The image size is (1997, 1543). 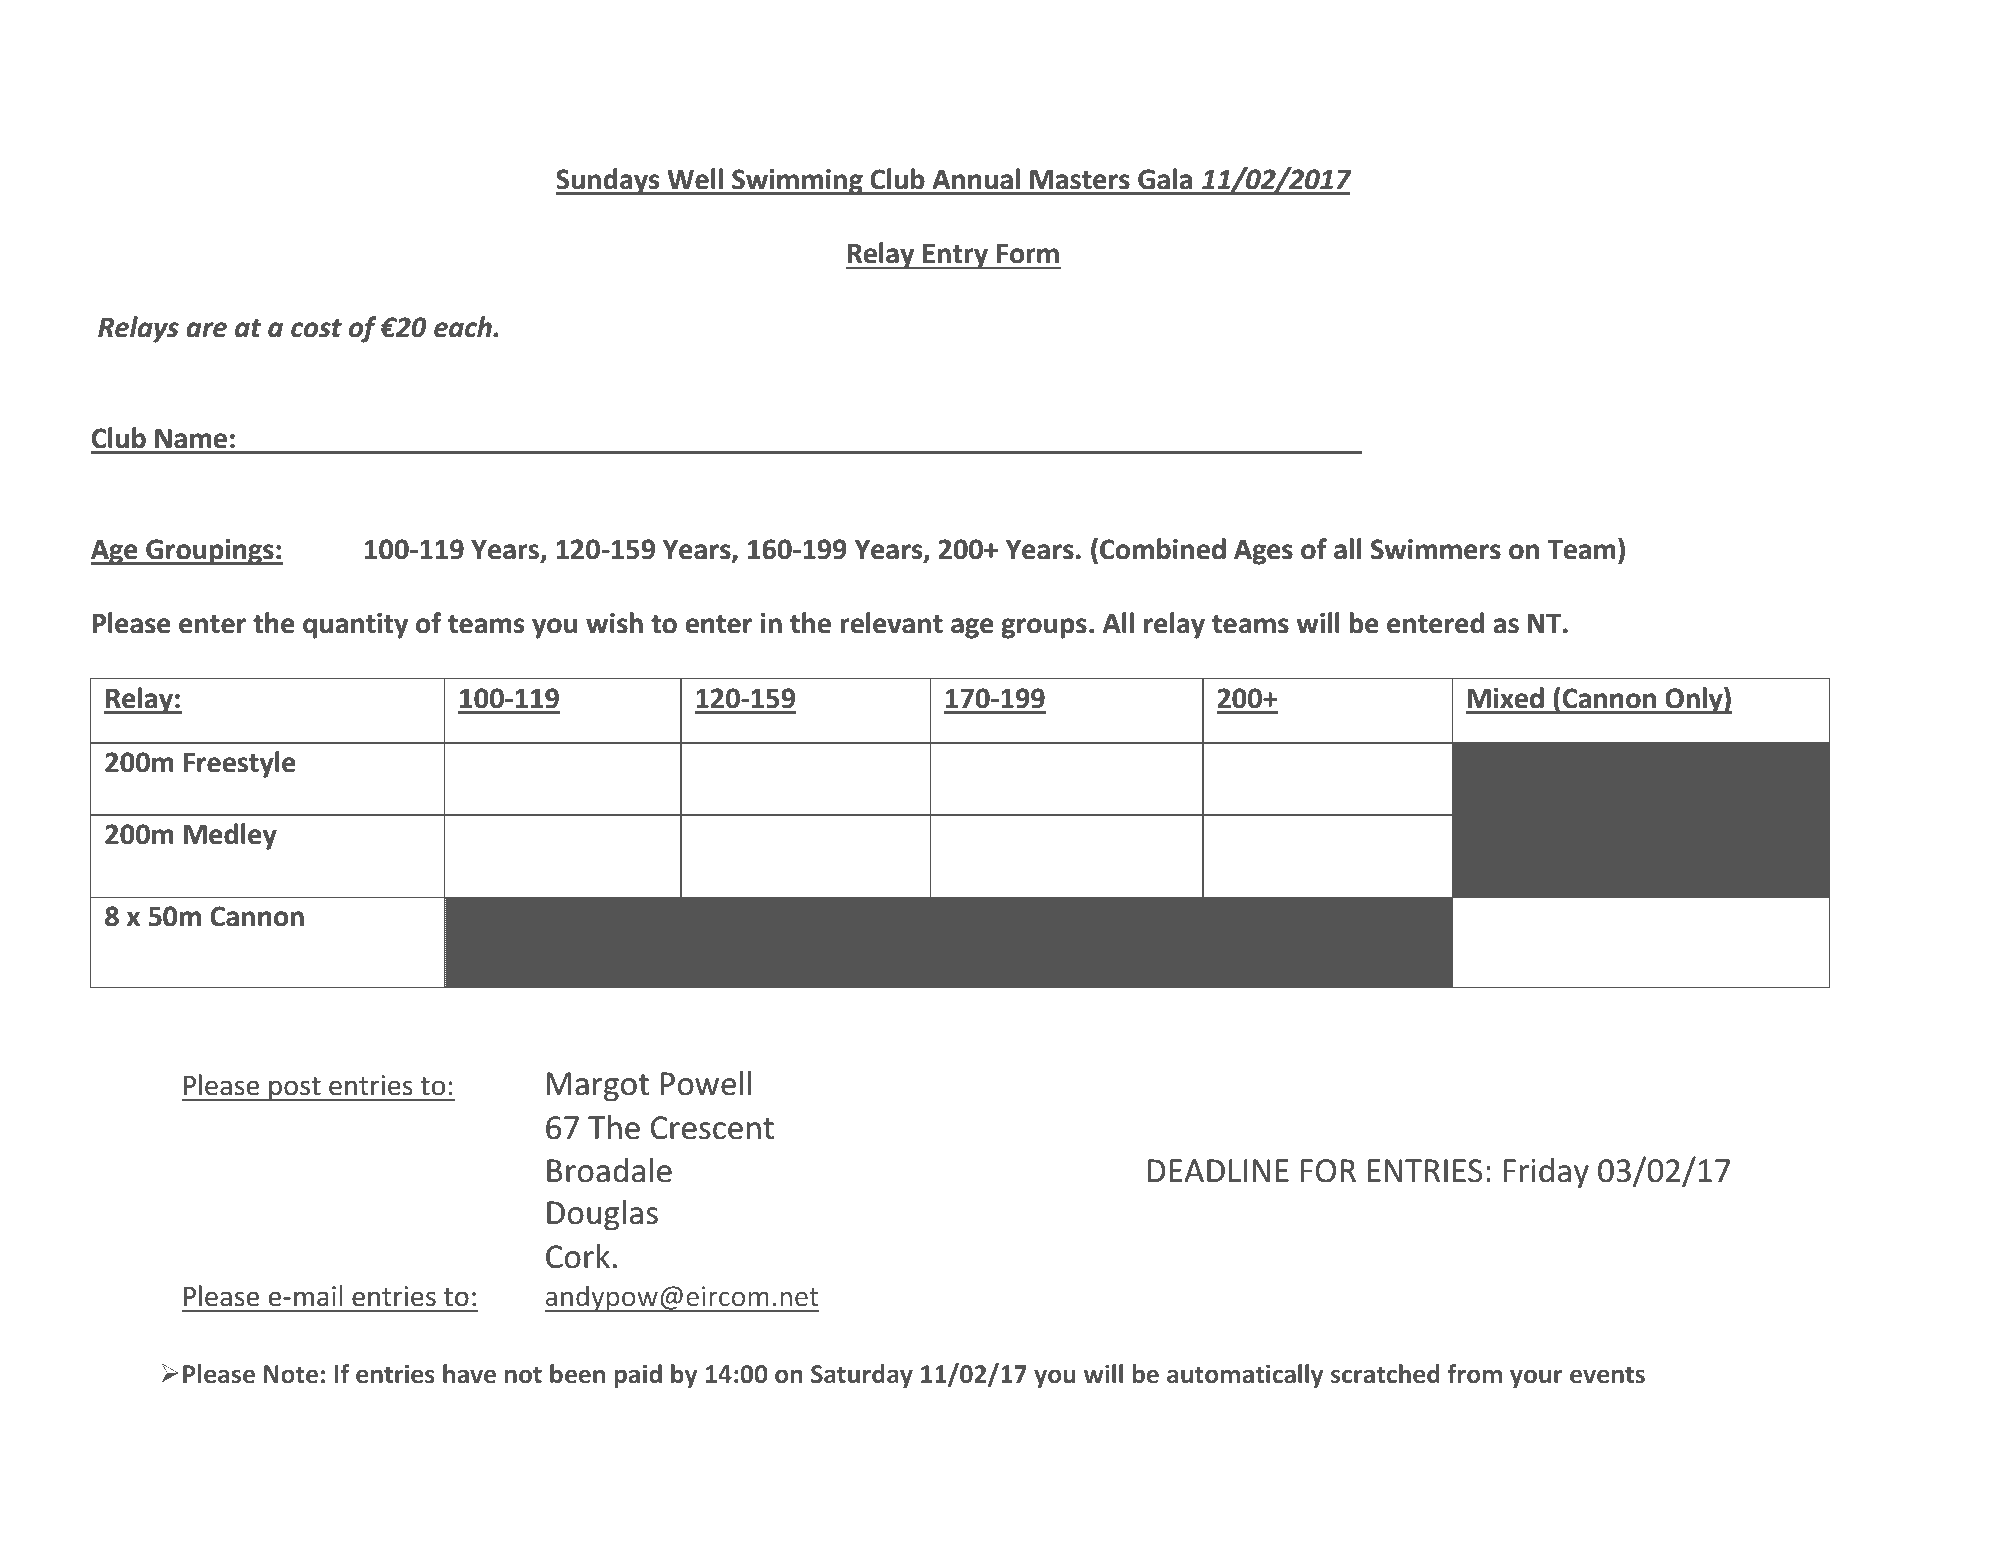 What do you see at coordinates (892, 623) in the document?
I see `relevant` at bounding box center [892, 623].
